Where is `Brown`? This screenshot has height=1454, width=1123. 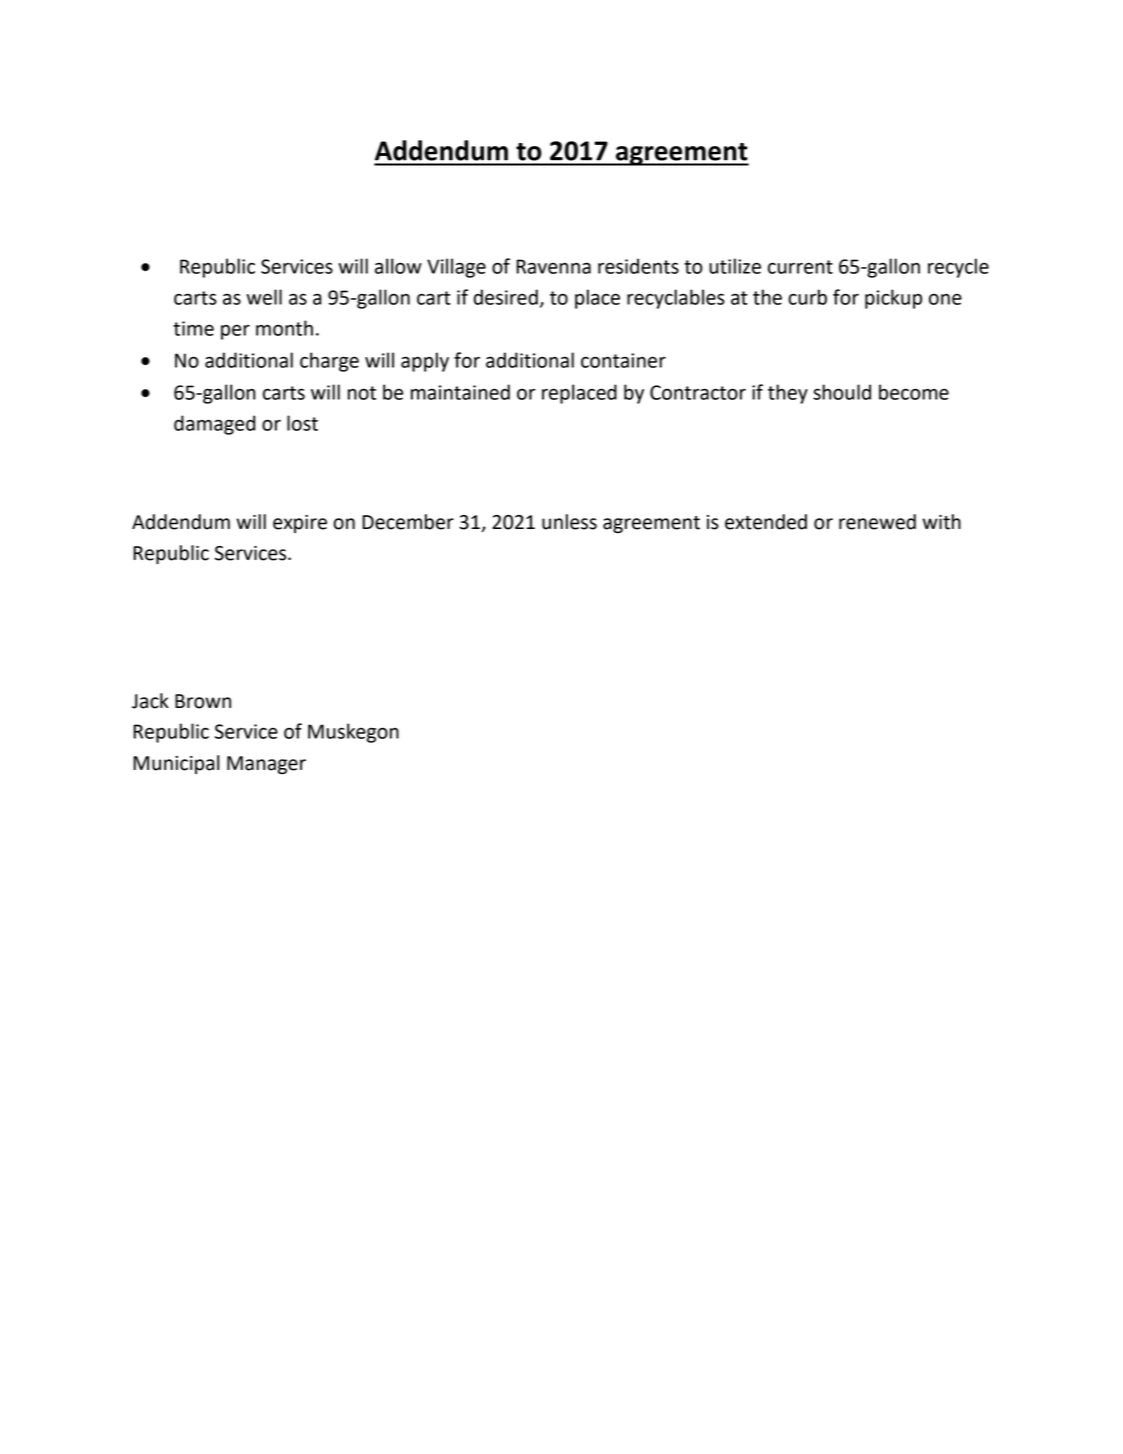 Brown is located at coordinates (203, 701).
